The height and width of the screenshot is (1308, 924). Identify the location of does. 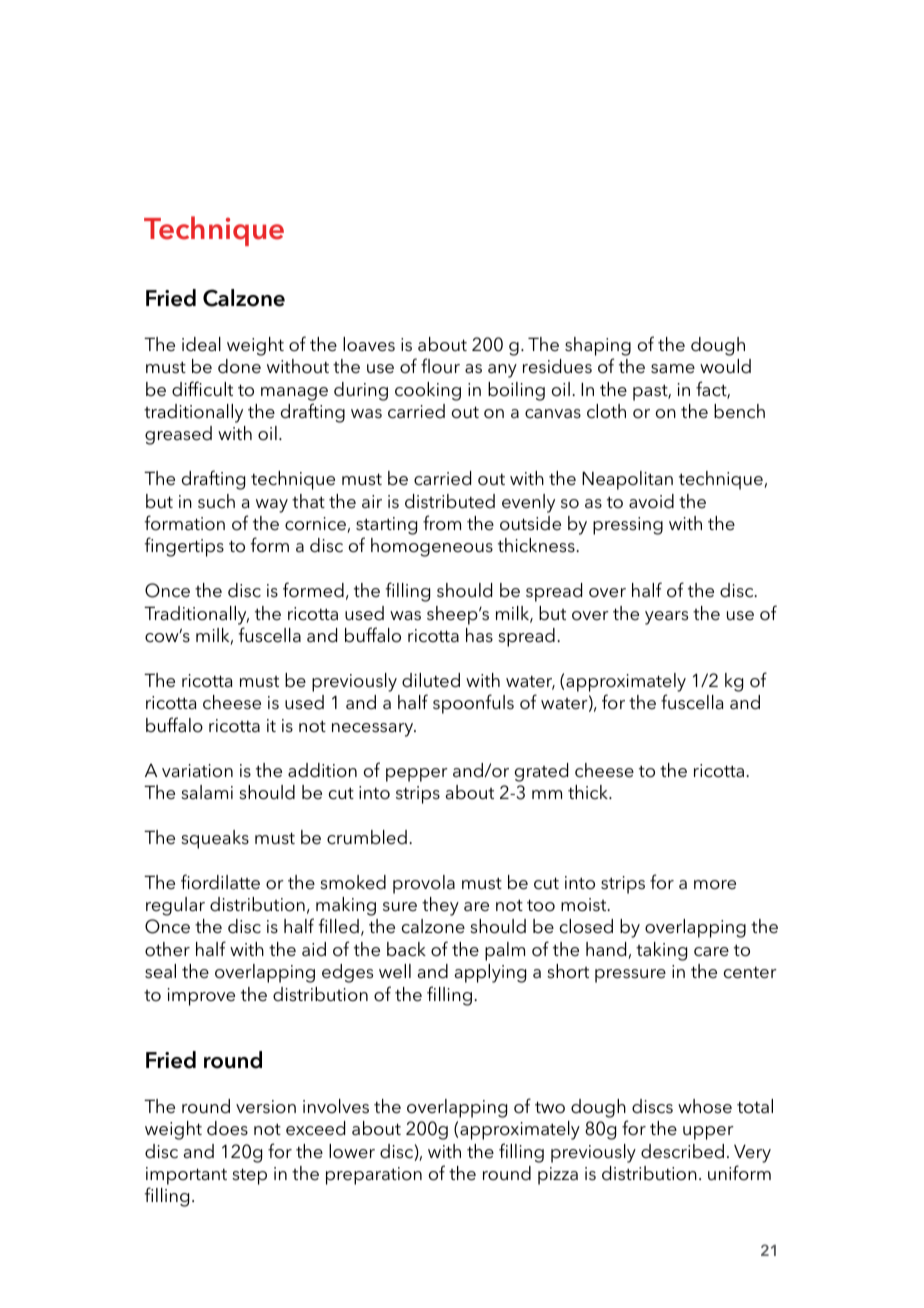
(227, 1128).
